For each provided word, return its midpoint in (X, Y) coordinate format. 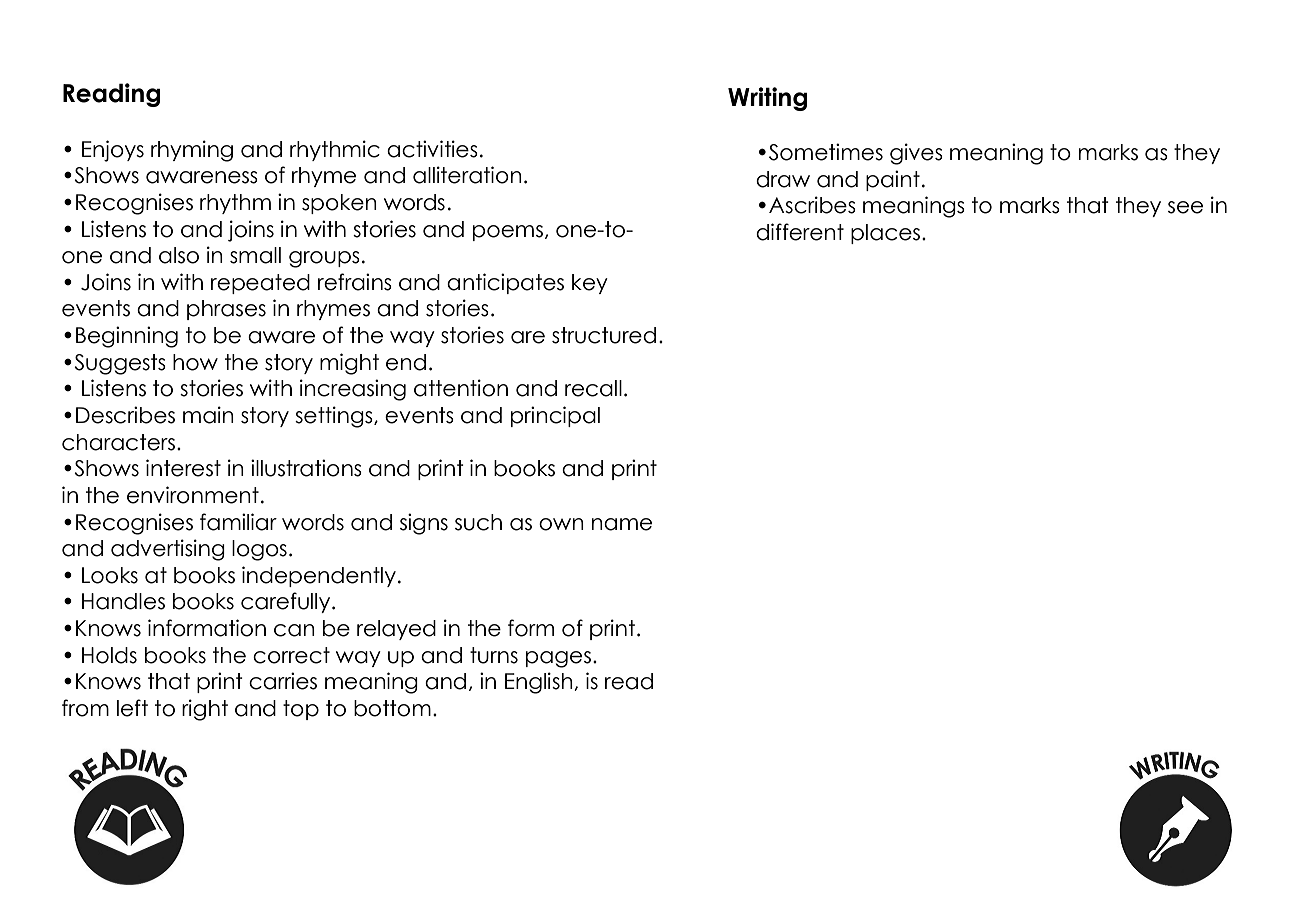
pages (558, 659)
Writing (767, 99)
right (205, 710)
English (540, 683)
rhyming (192, 151)
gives (916, 154)
